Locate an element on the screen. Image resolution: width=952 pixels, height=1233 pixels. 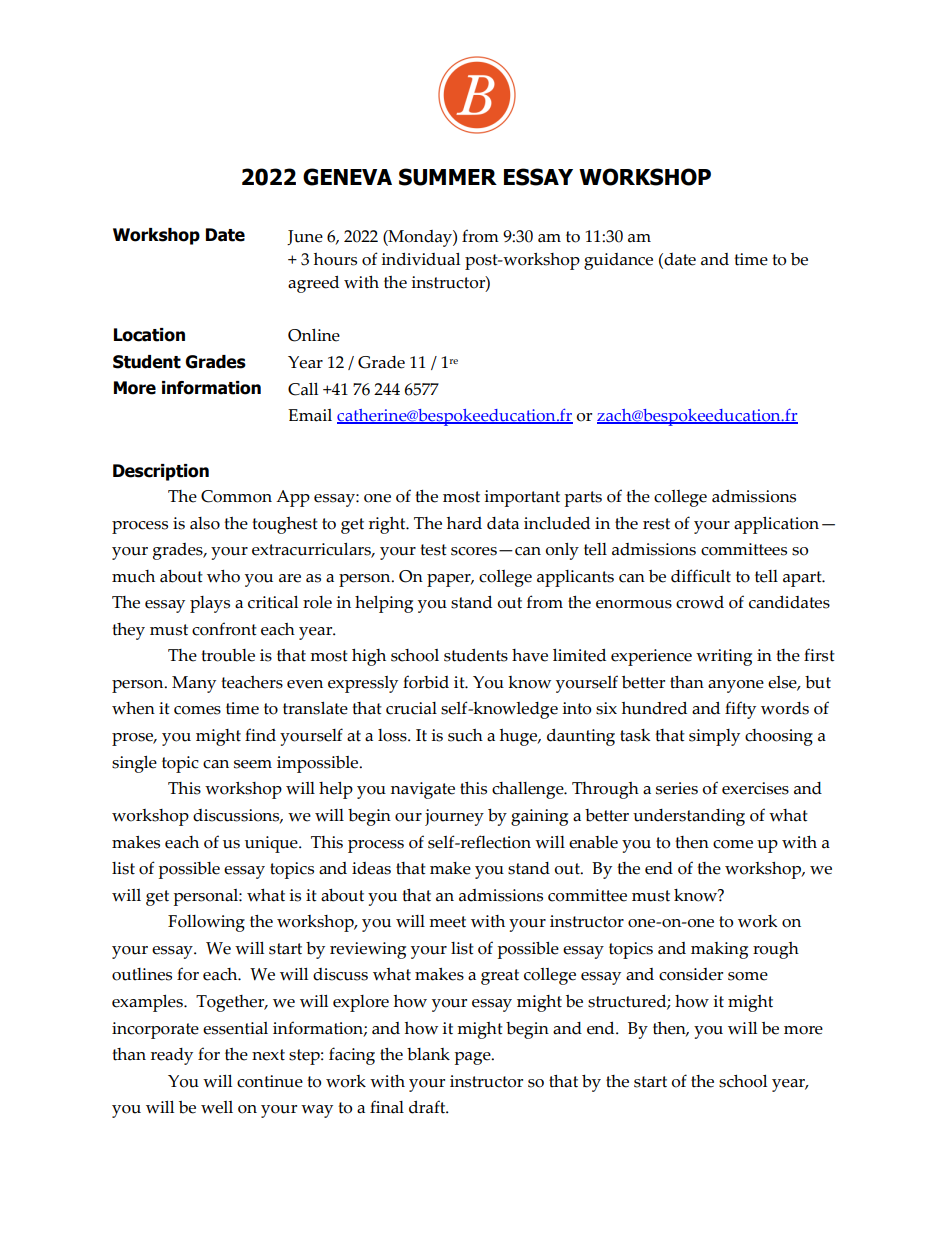
Description is located at coordinates (161, 472).
